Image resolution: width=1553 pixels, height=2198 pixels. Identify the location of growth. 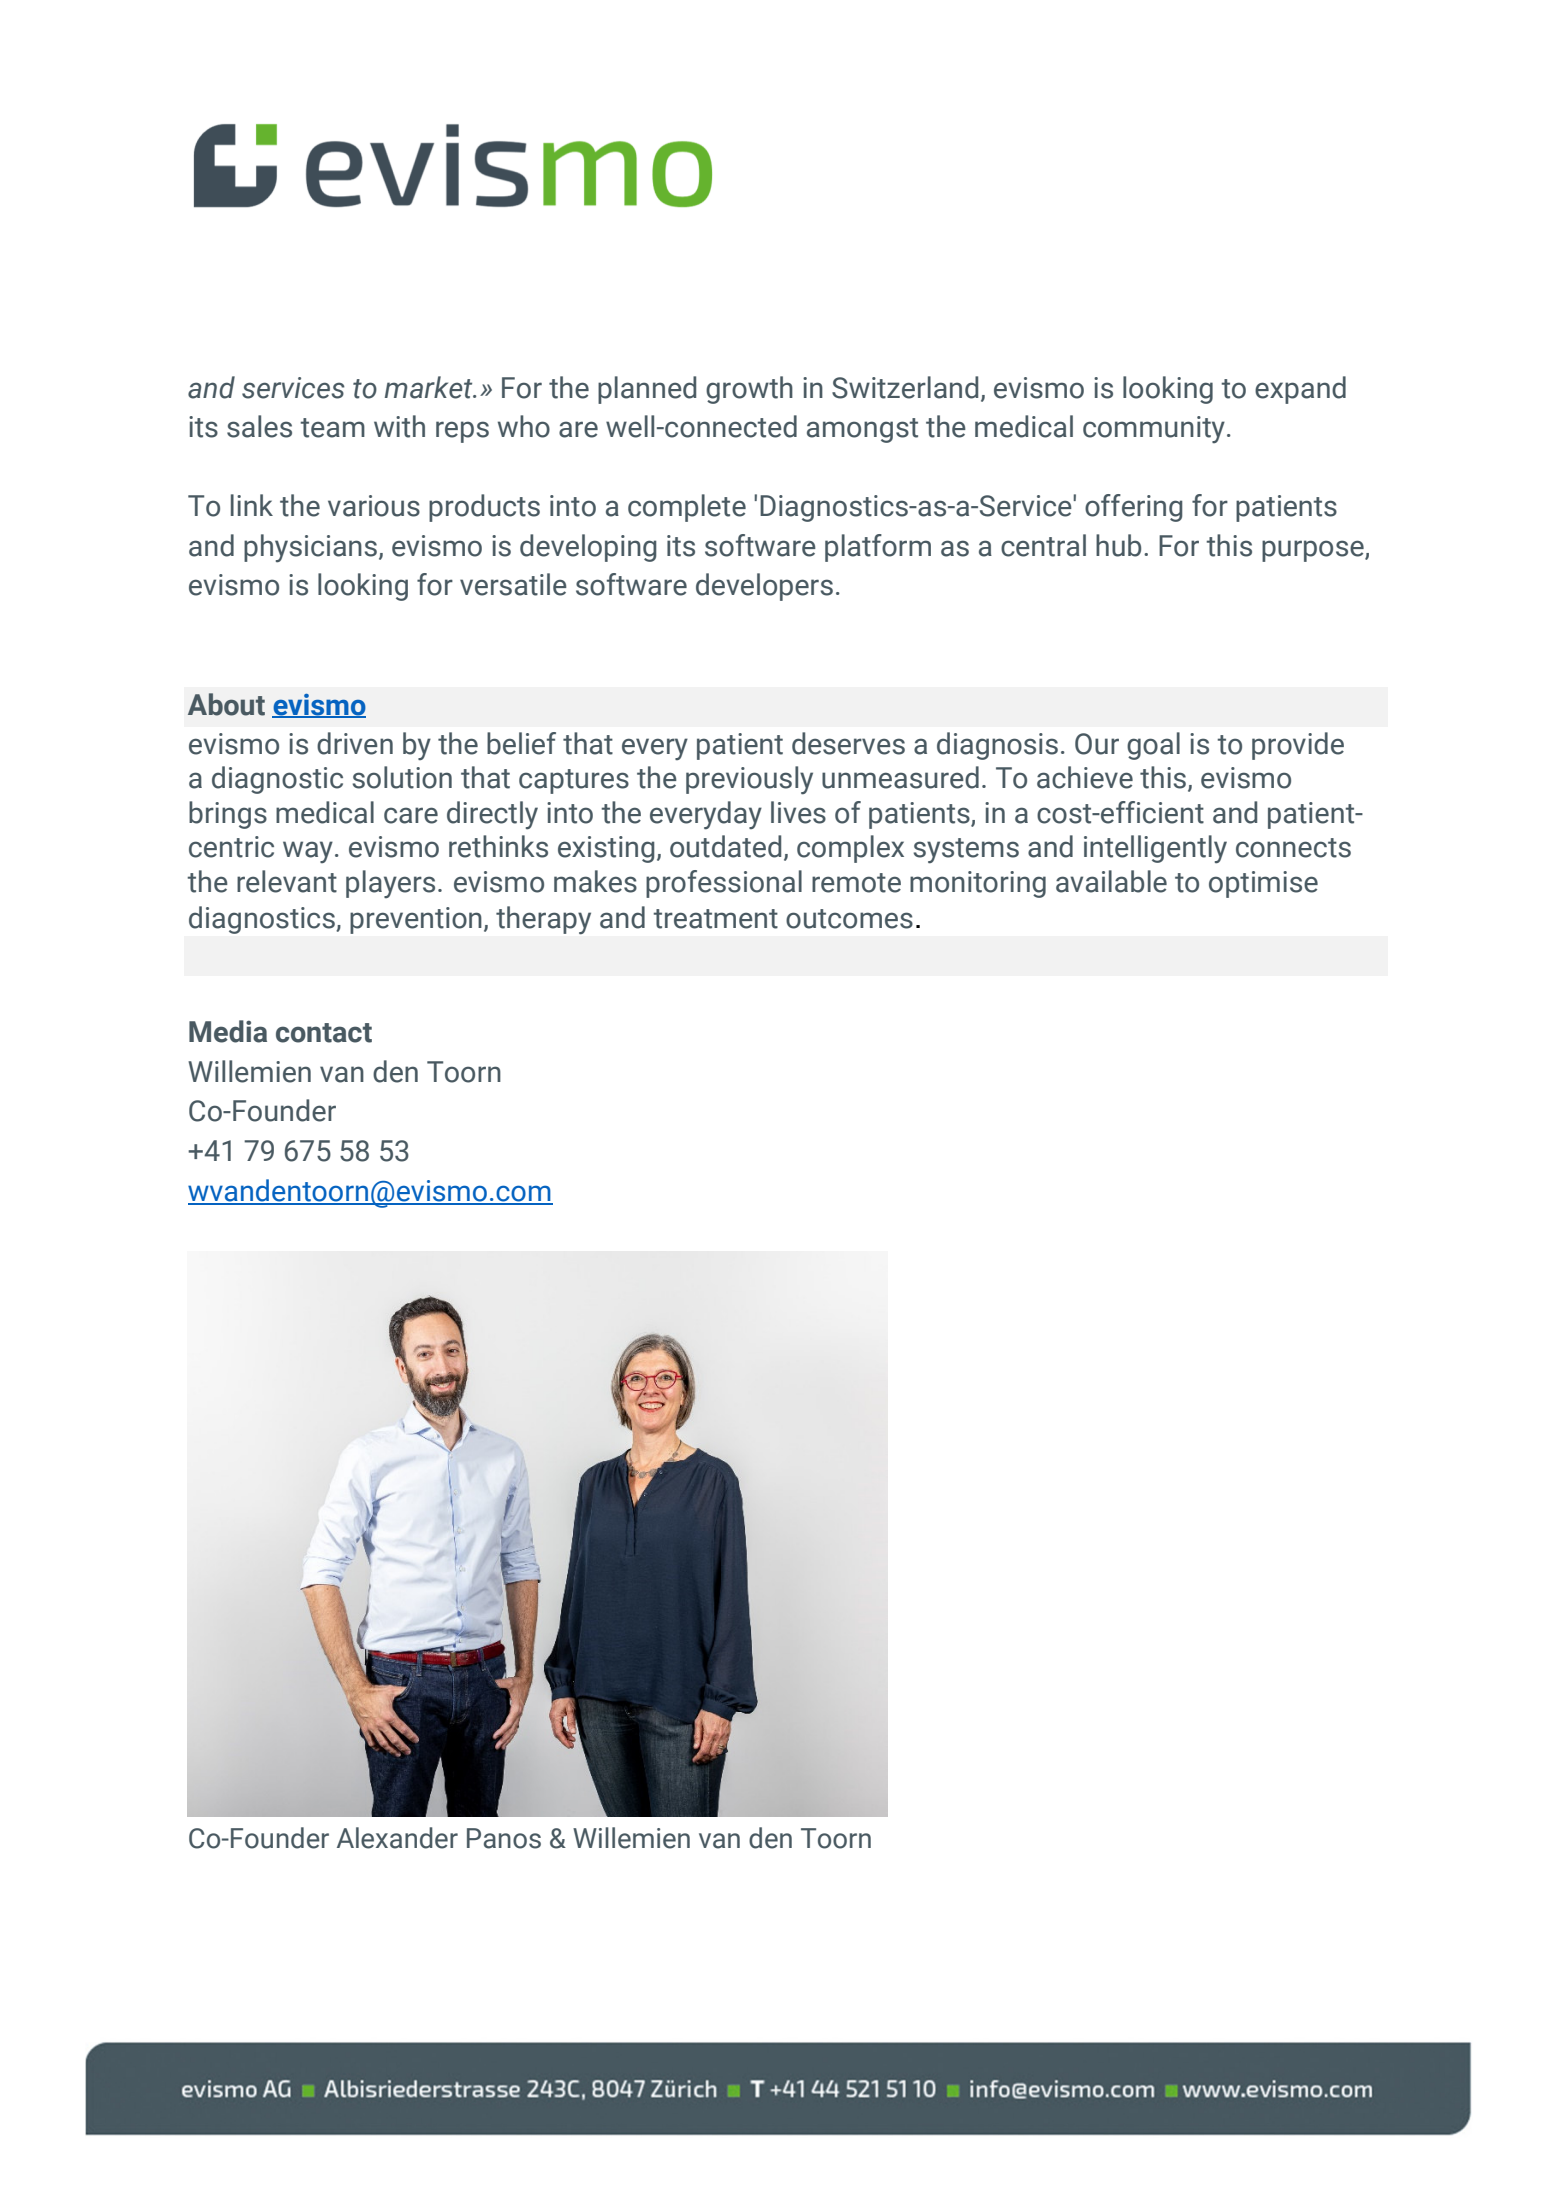
(749, 390).
